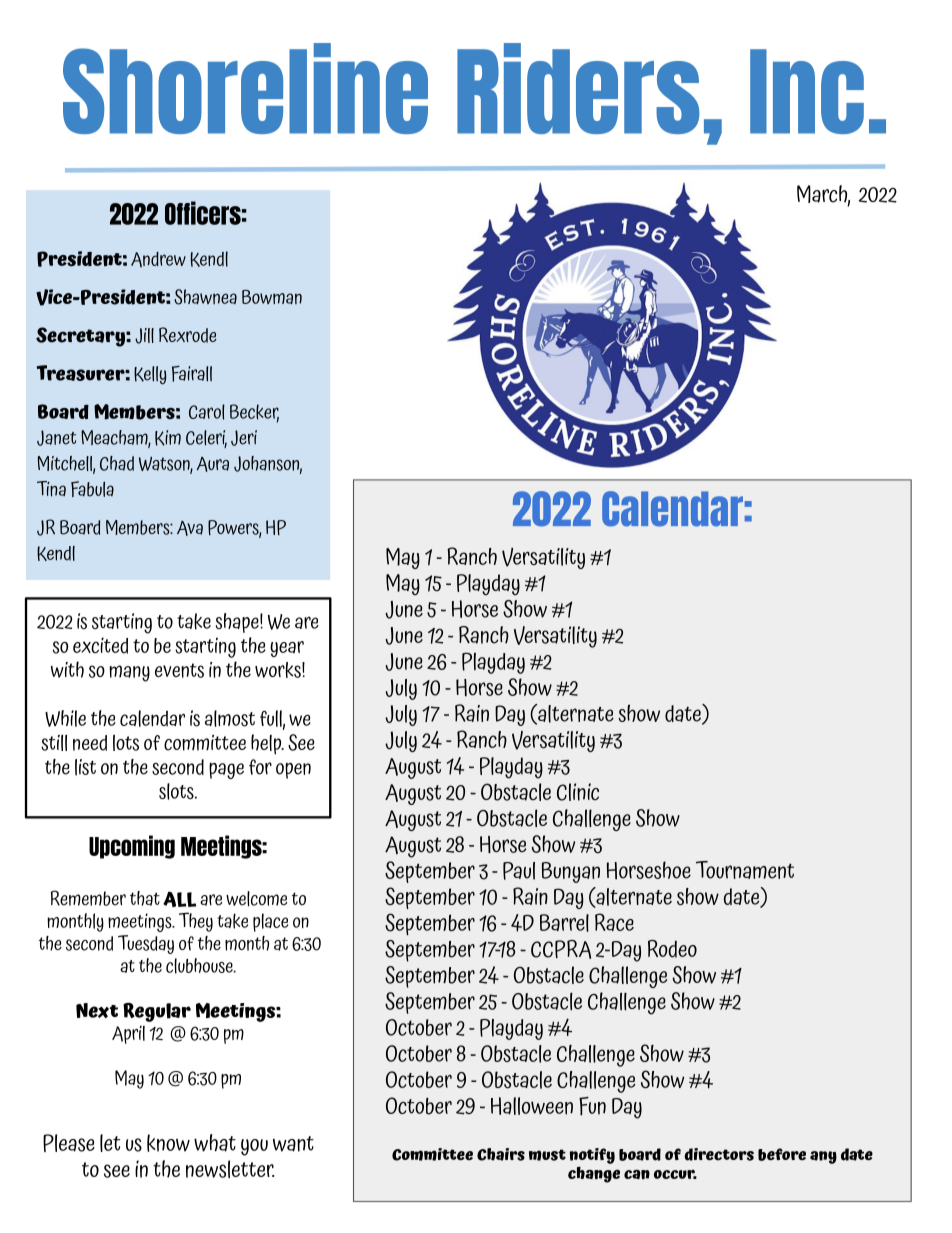 The image size is (952, 1233). Describe the element at coordinates (132, 847) in the screenshot. I see `Upcoming` at that location.
